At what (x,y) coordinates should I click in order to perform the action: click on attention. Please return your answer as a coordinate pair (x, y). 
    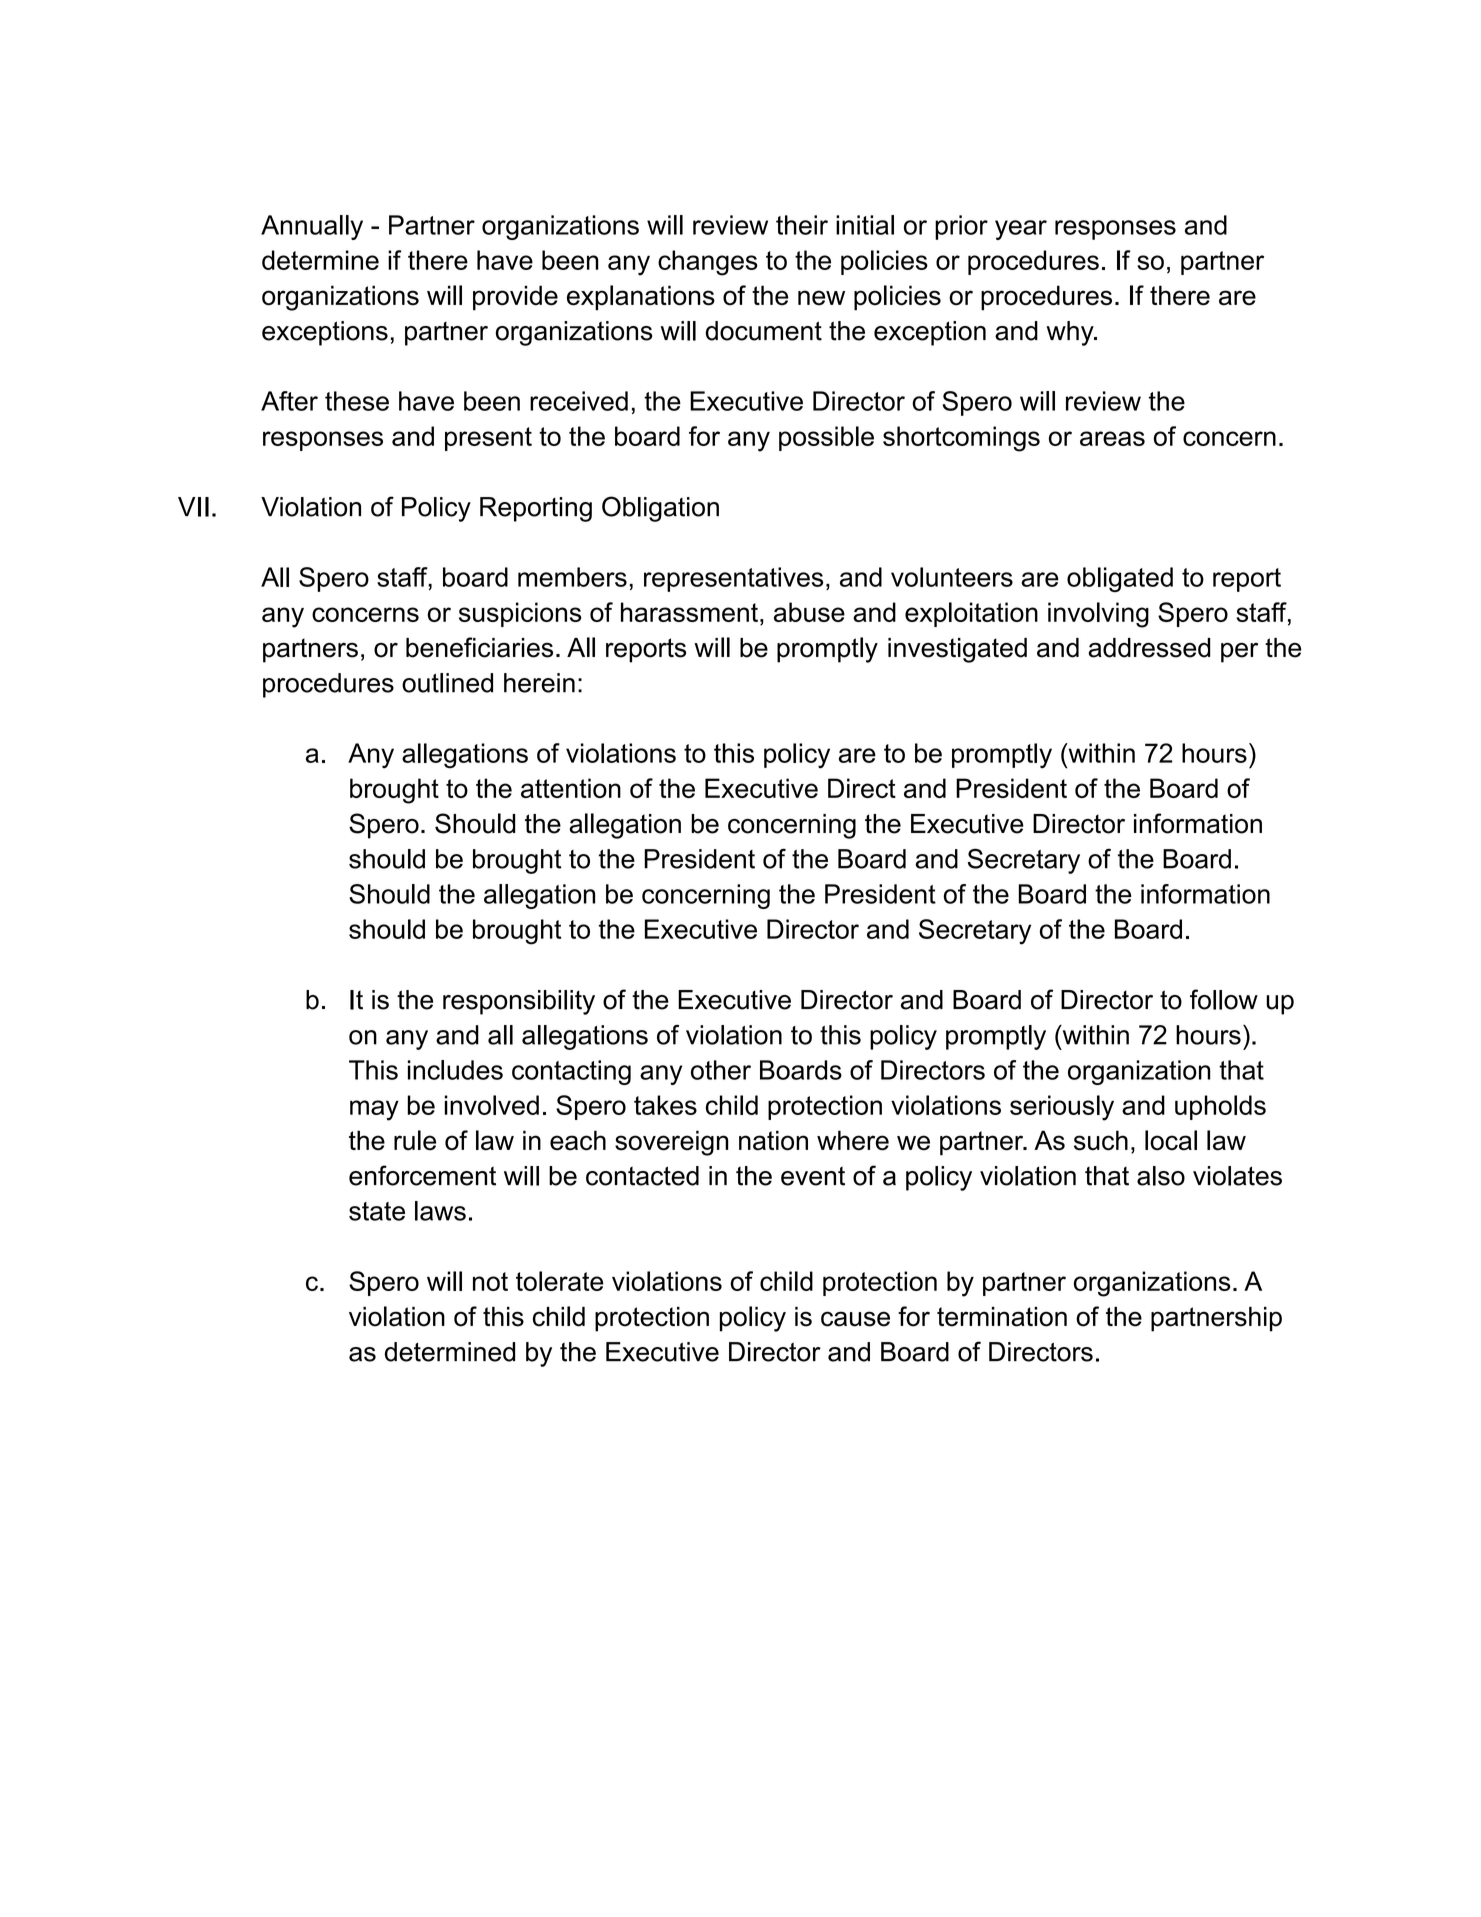
    Looking at the image, I should click on (571, 788).
